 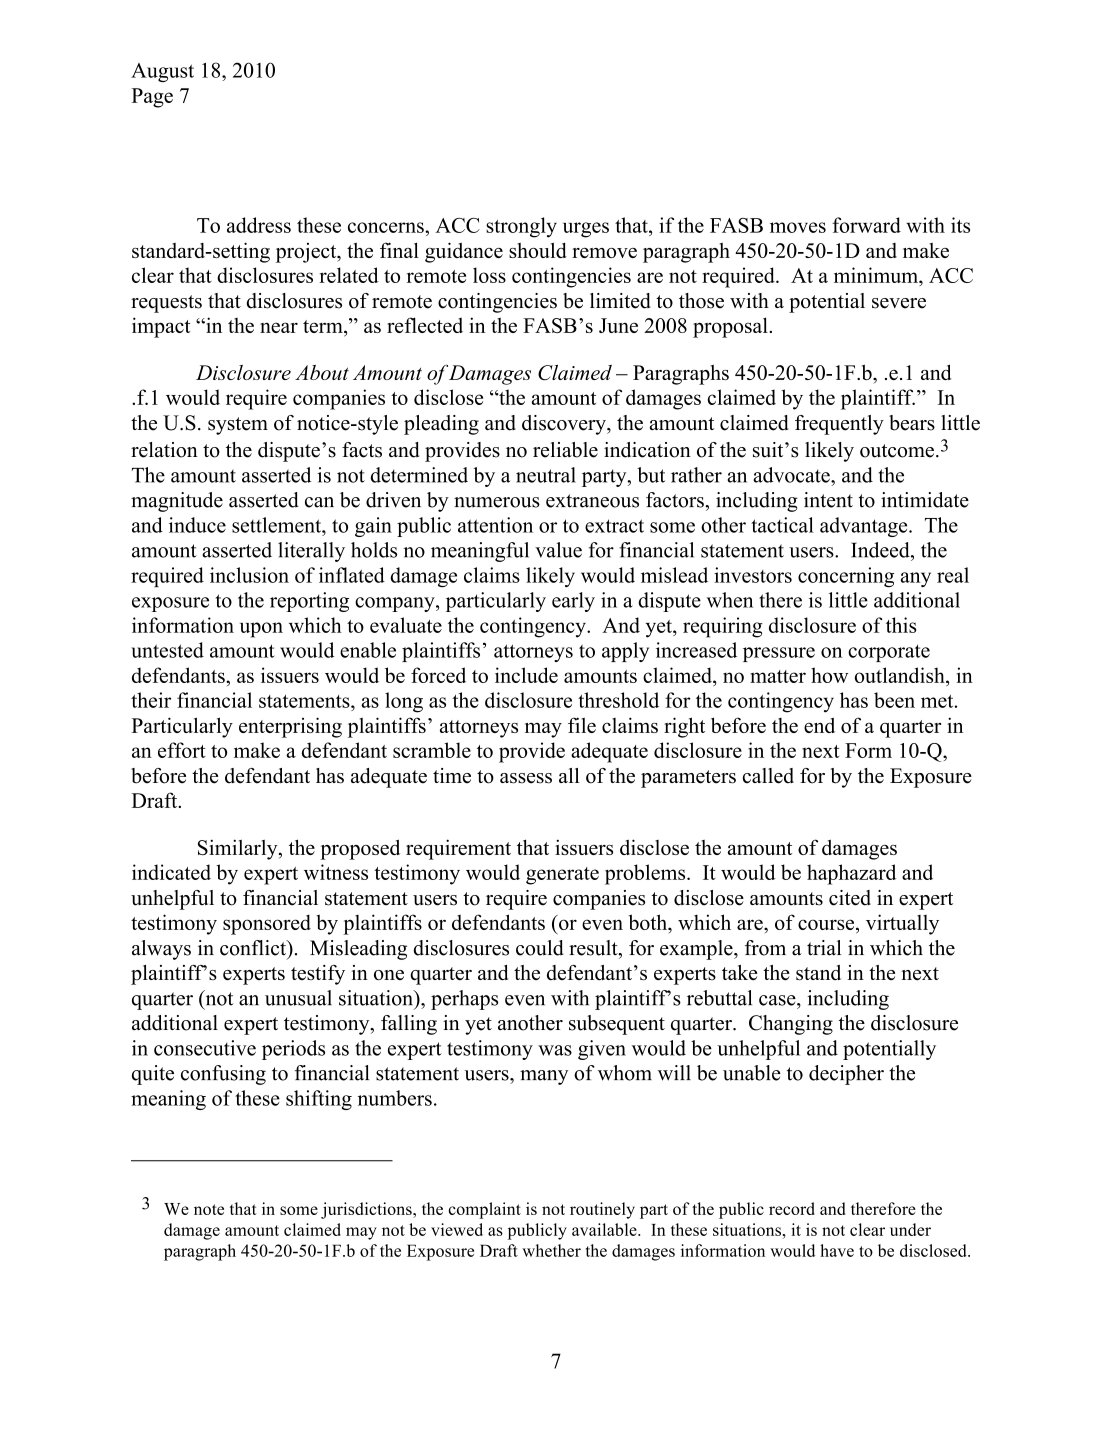 What do you see at coordinates (540, 948) in the screenshot?
I see `could` at bounding box center [540, 948].
